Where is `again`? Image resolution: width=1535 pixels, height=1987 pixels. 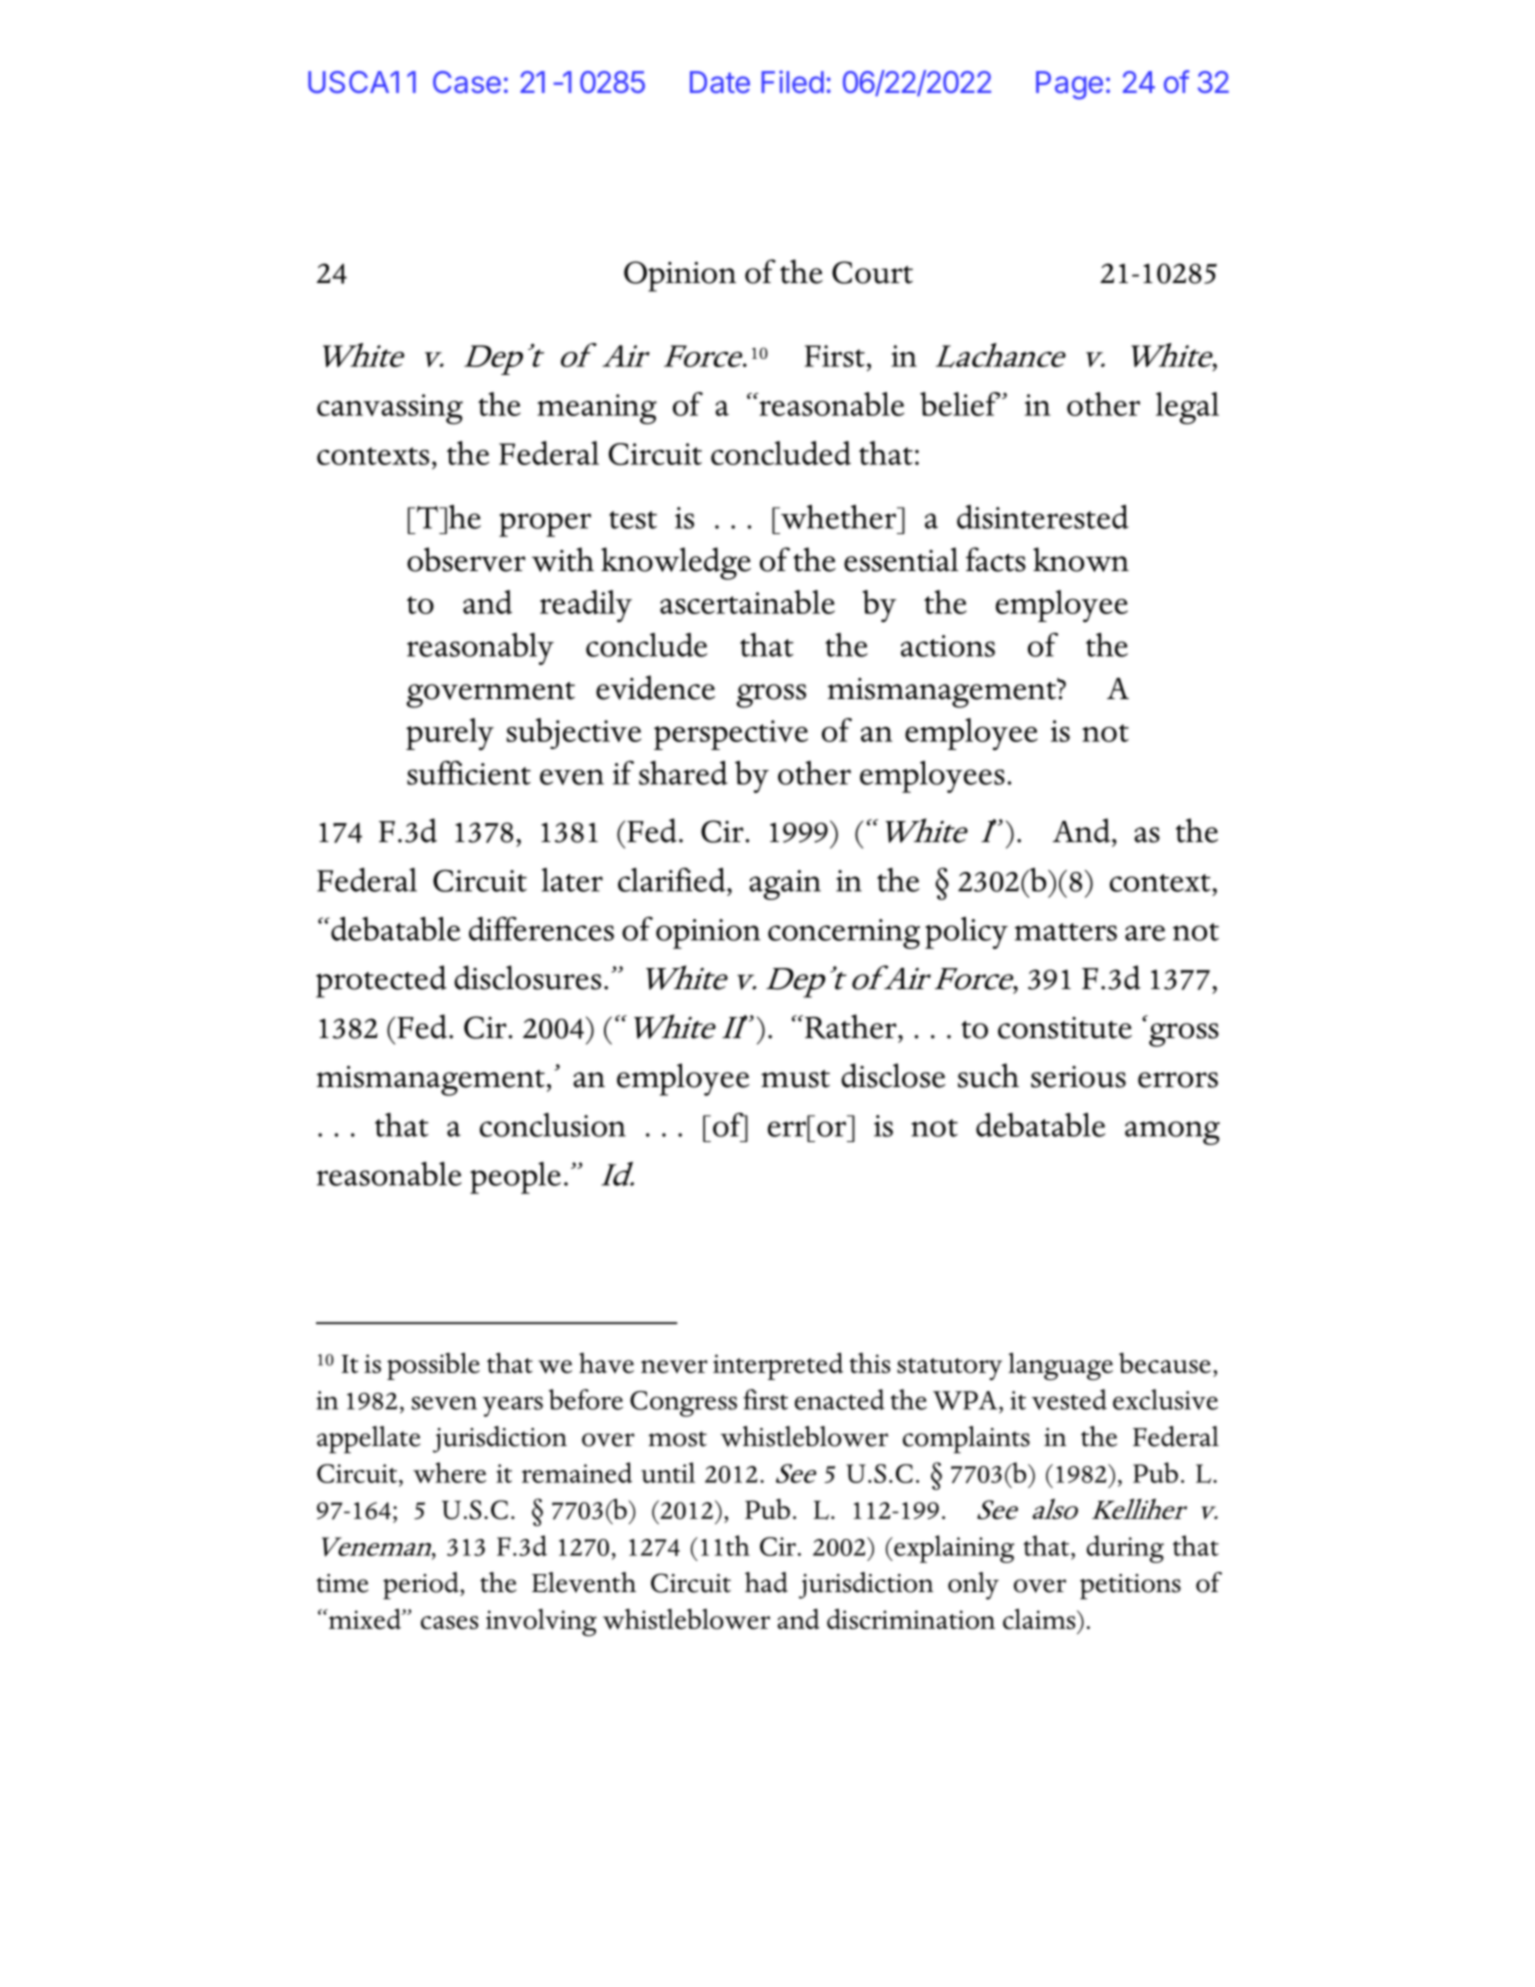 again is located at coordinates (785, 885).
